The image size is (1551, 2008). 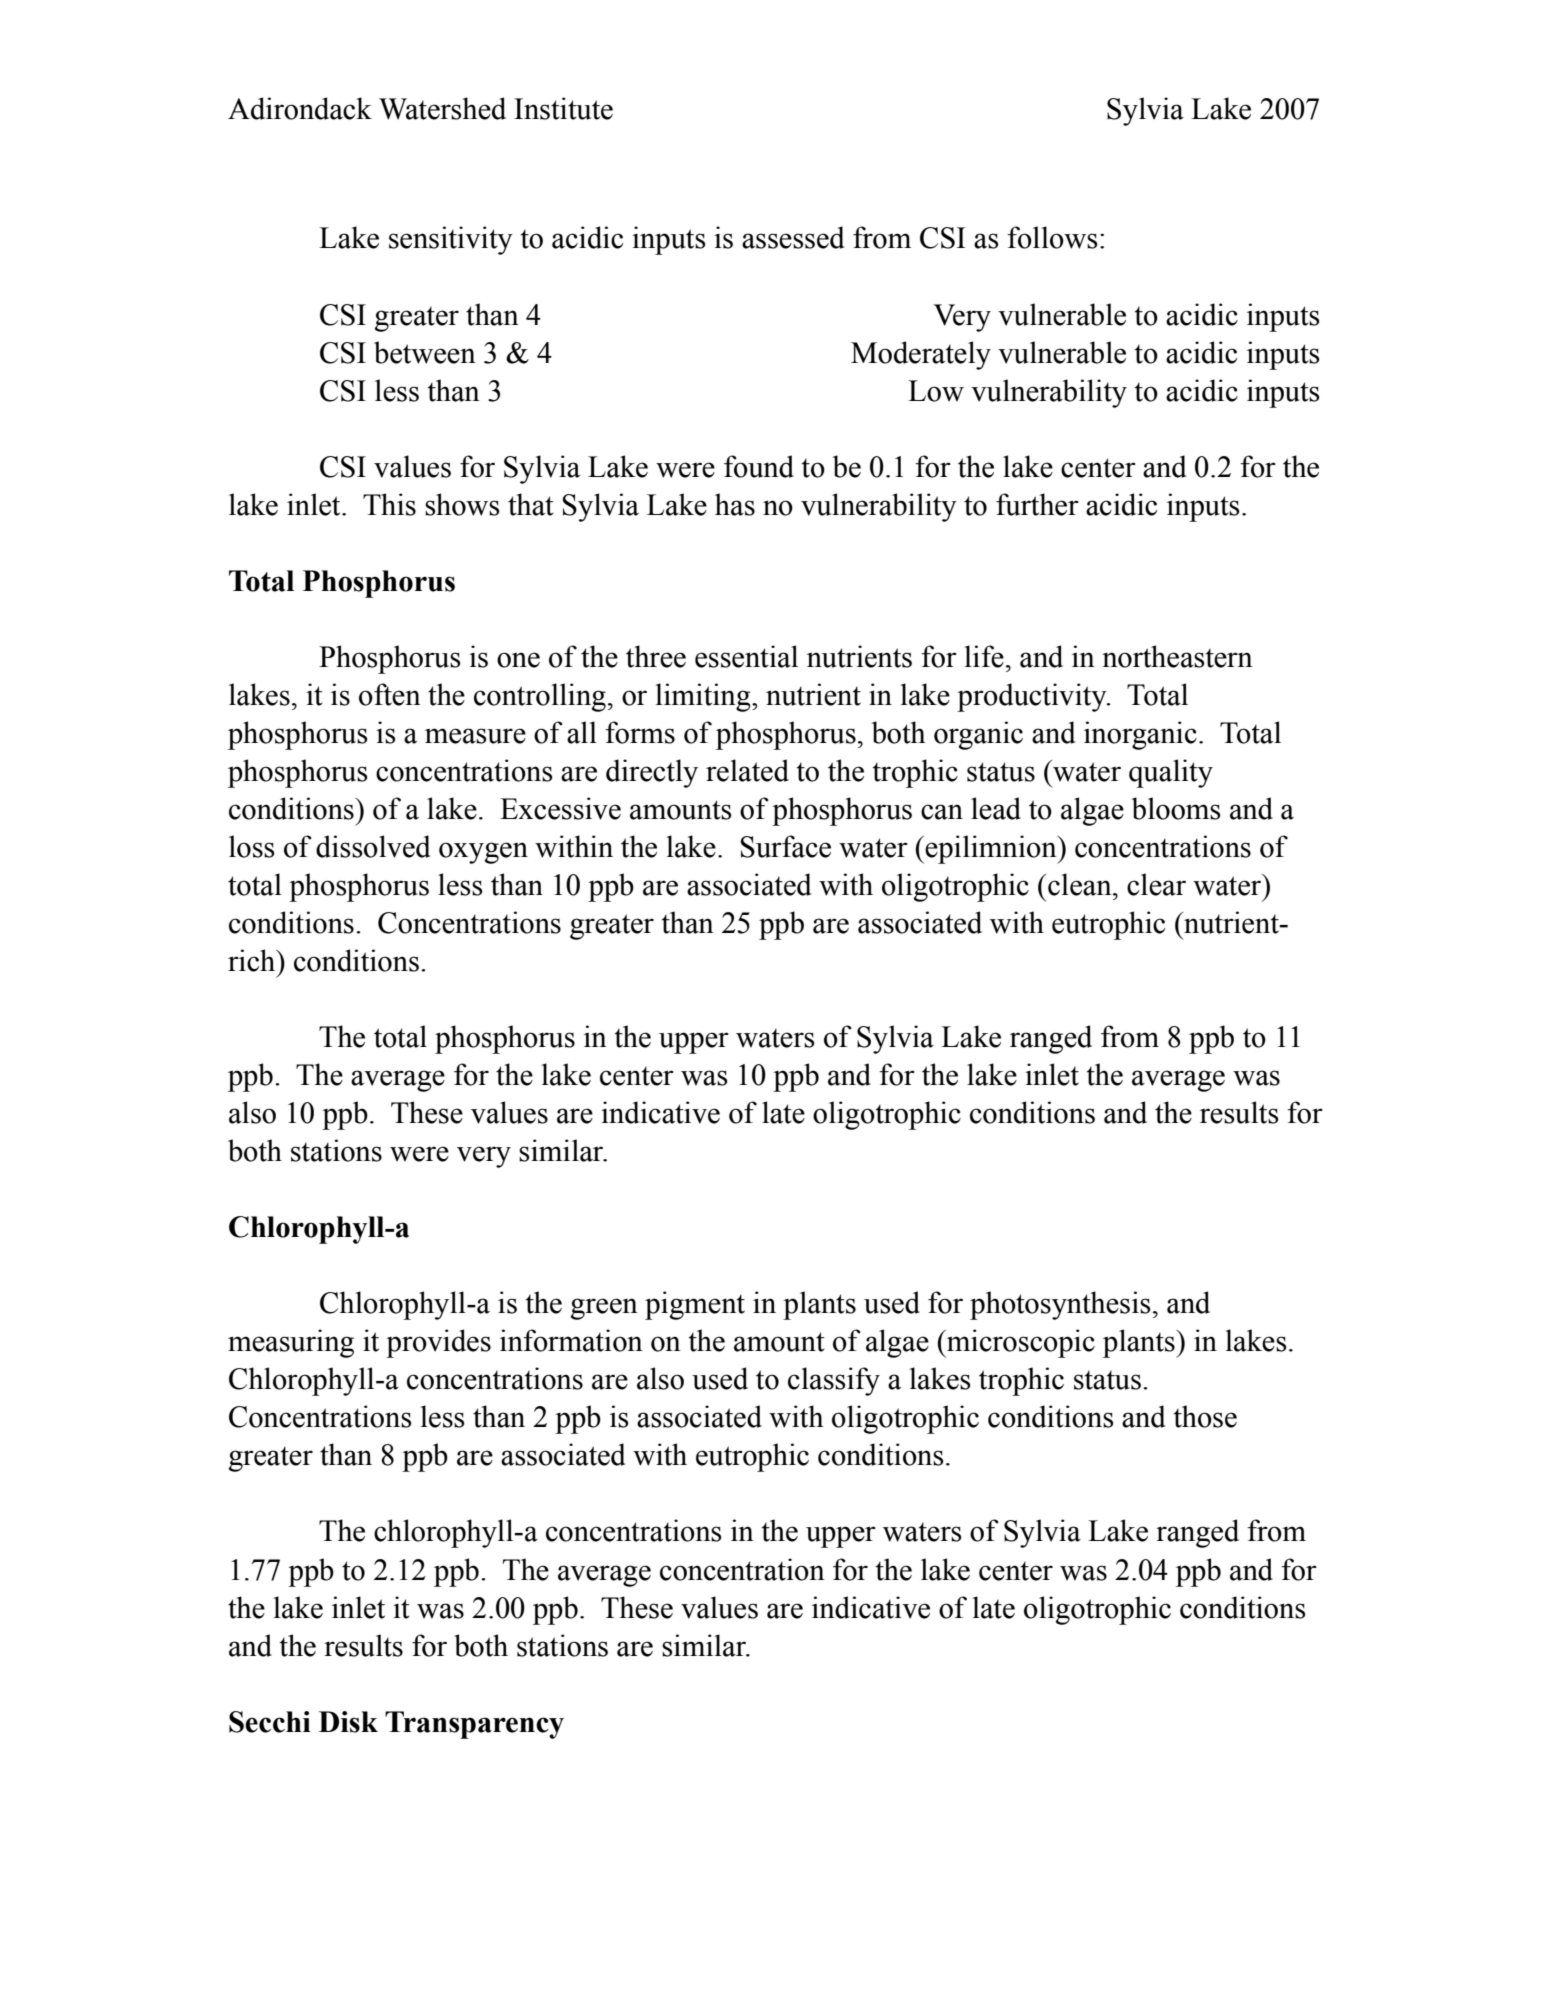 What do you see at coordinates (474, 1725) in the image?
I see `Transparency` at bounding box center [474, 1725].
